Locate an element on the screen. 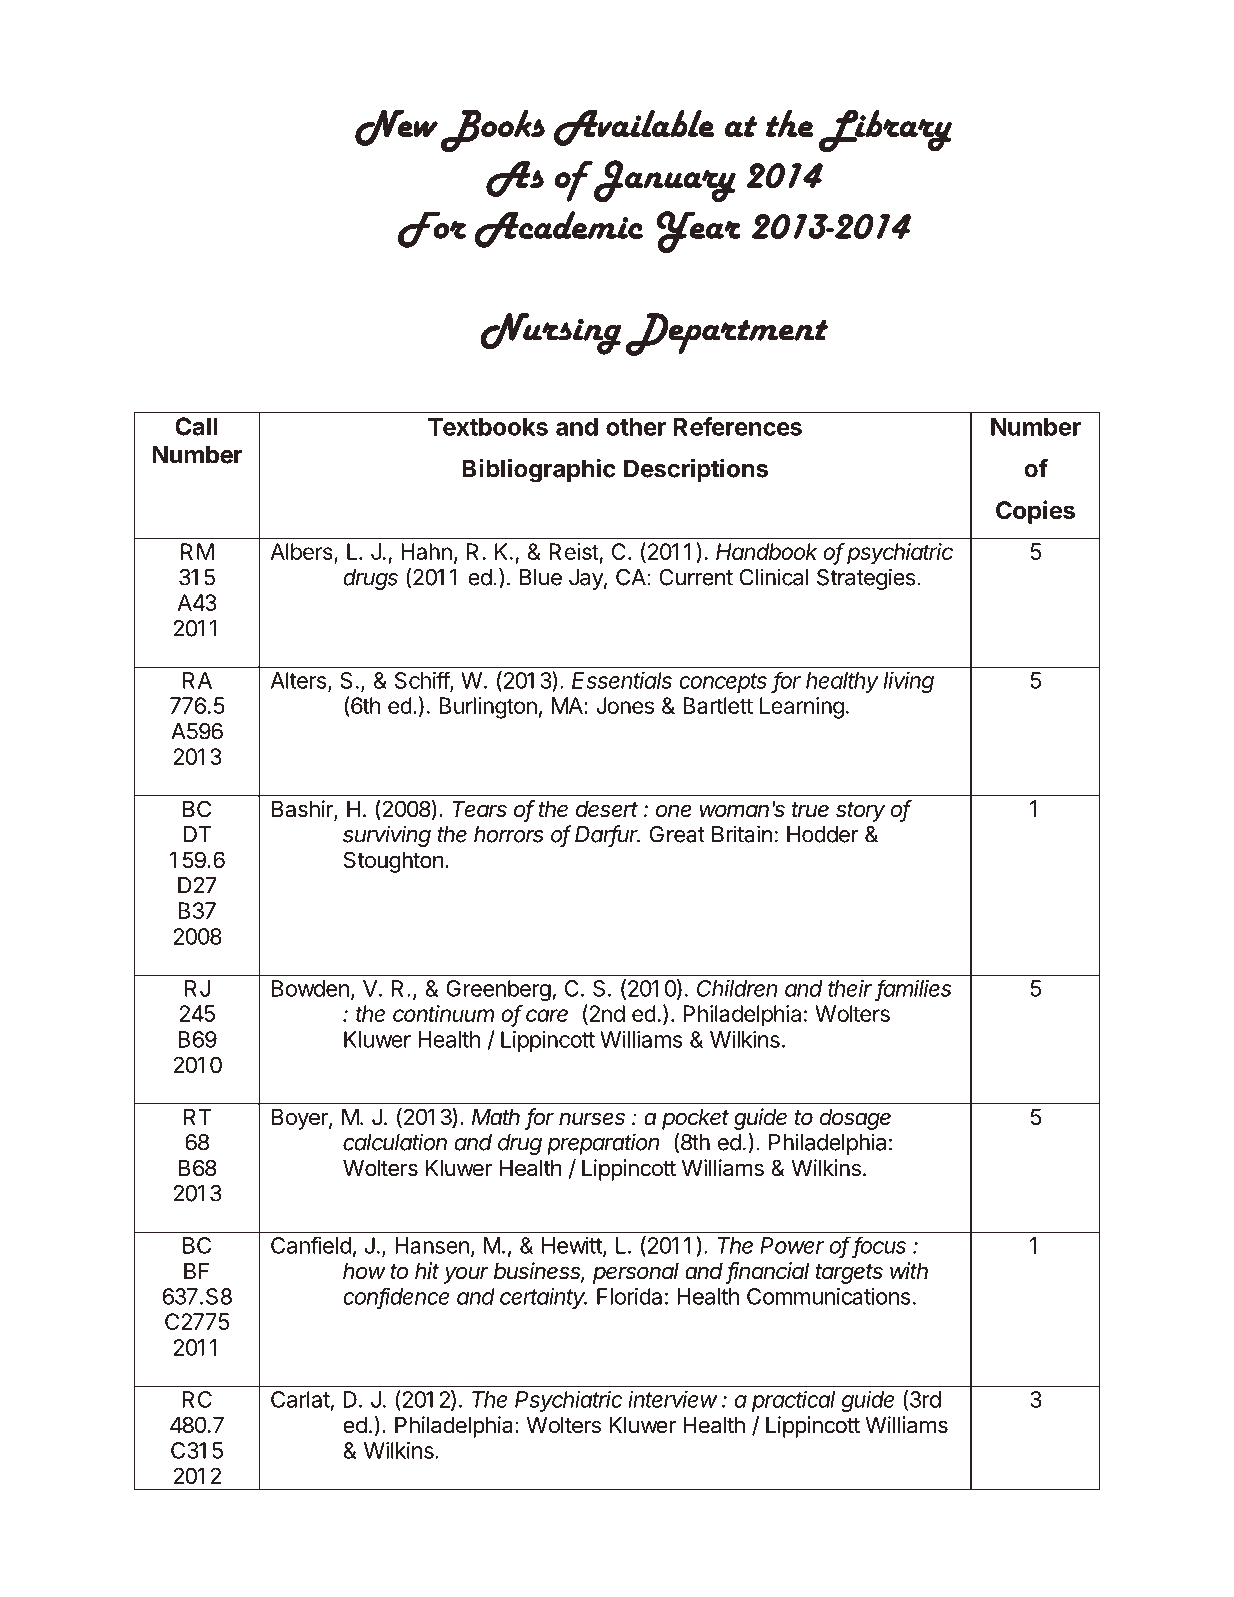  New is located at coordinates (396, 127).
